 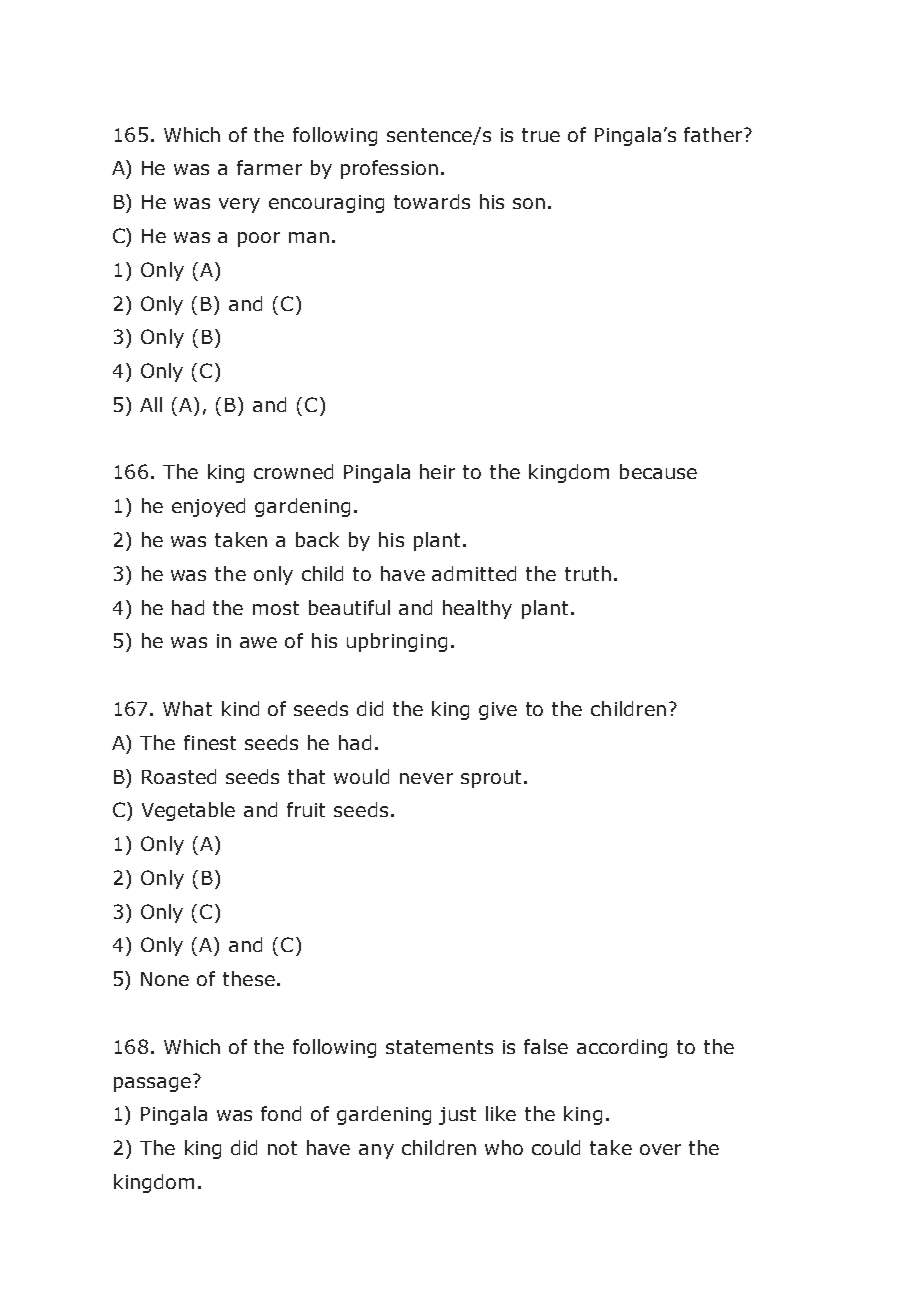 I want to click on heir, so click(x=437, y=471).
